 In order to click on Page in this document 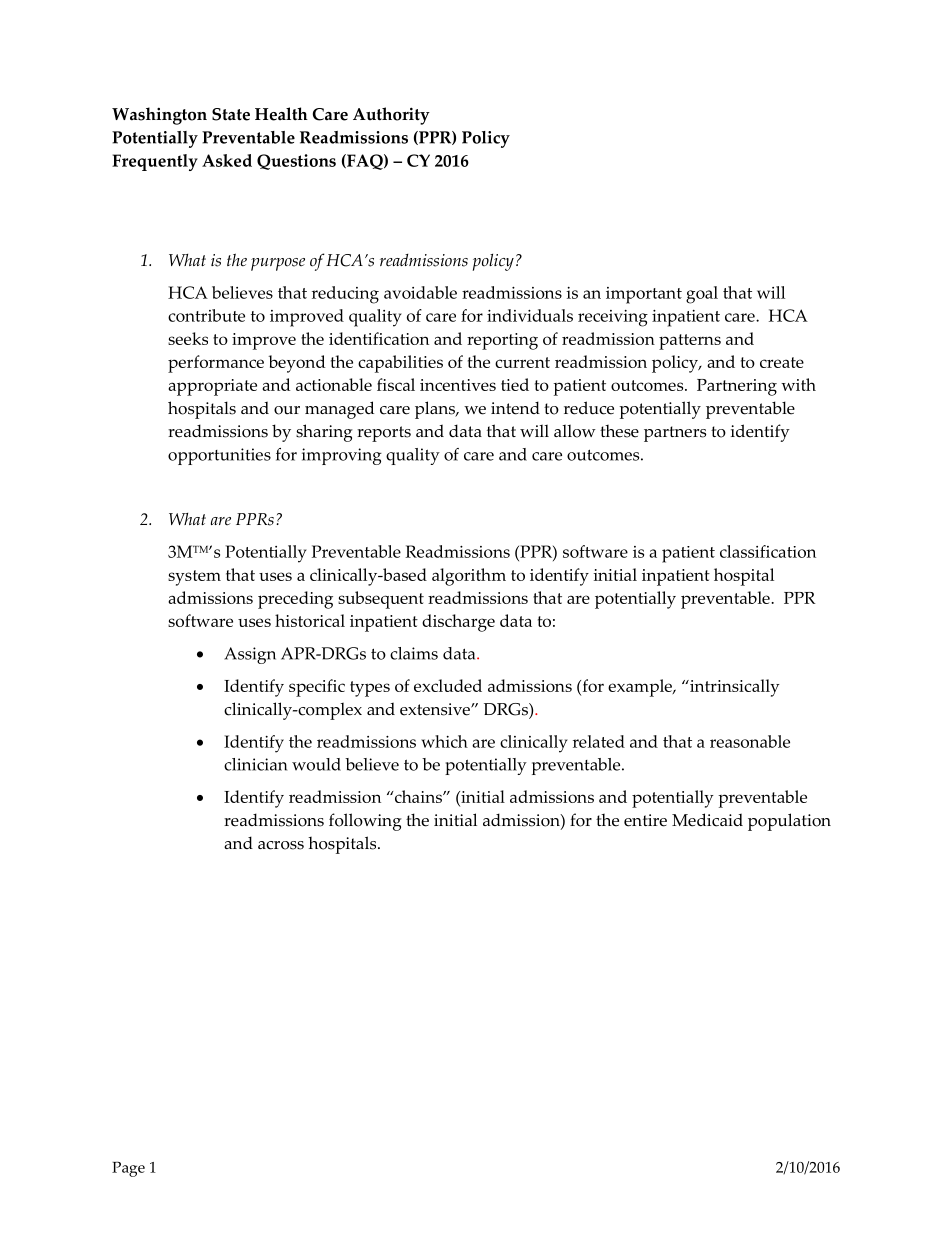, I will do `click(128, 1169)`.
